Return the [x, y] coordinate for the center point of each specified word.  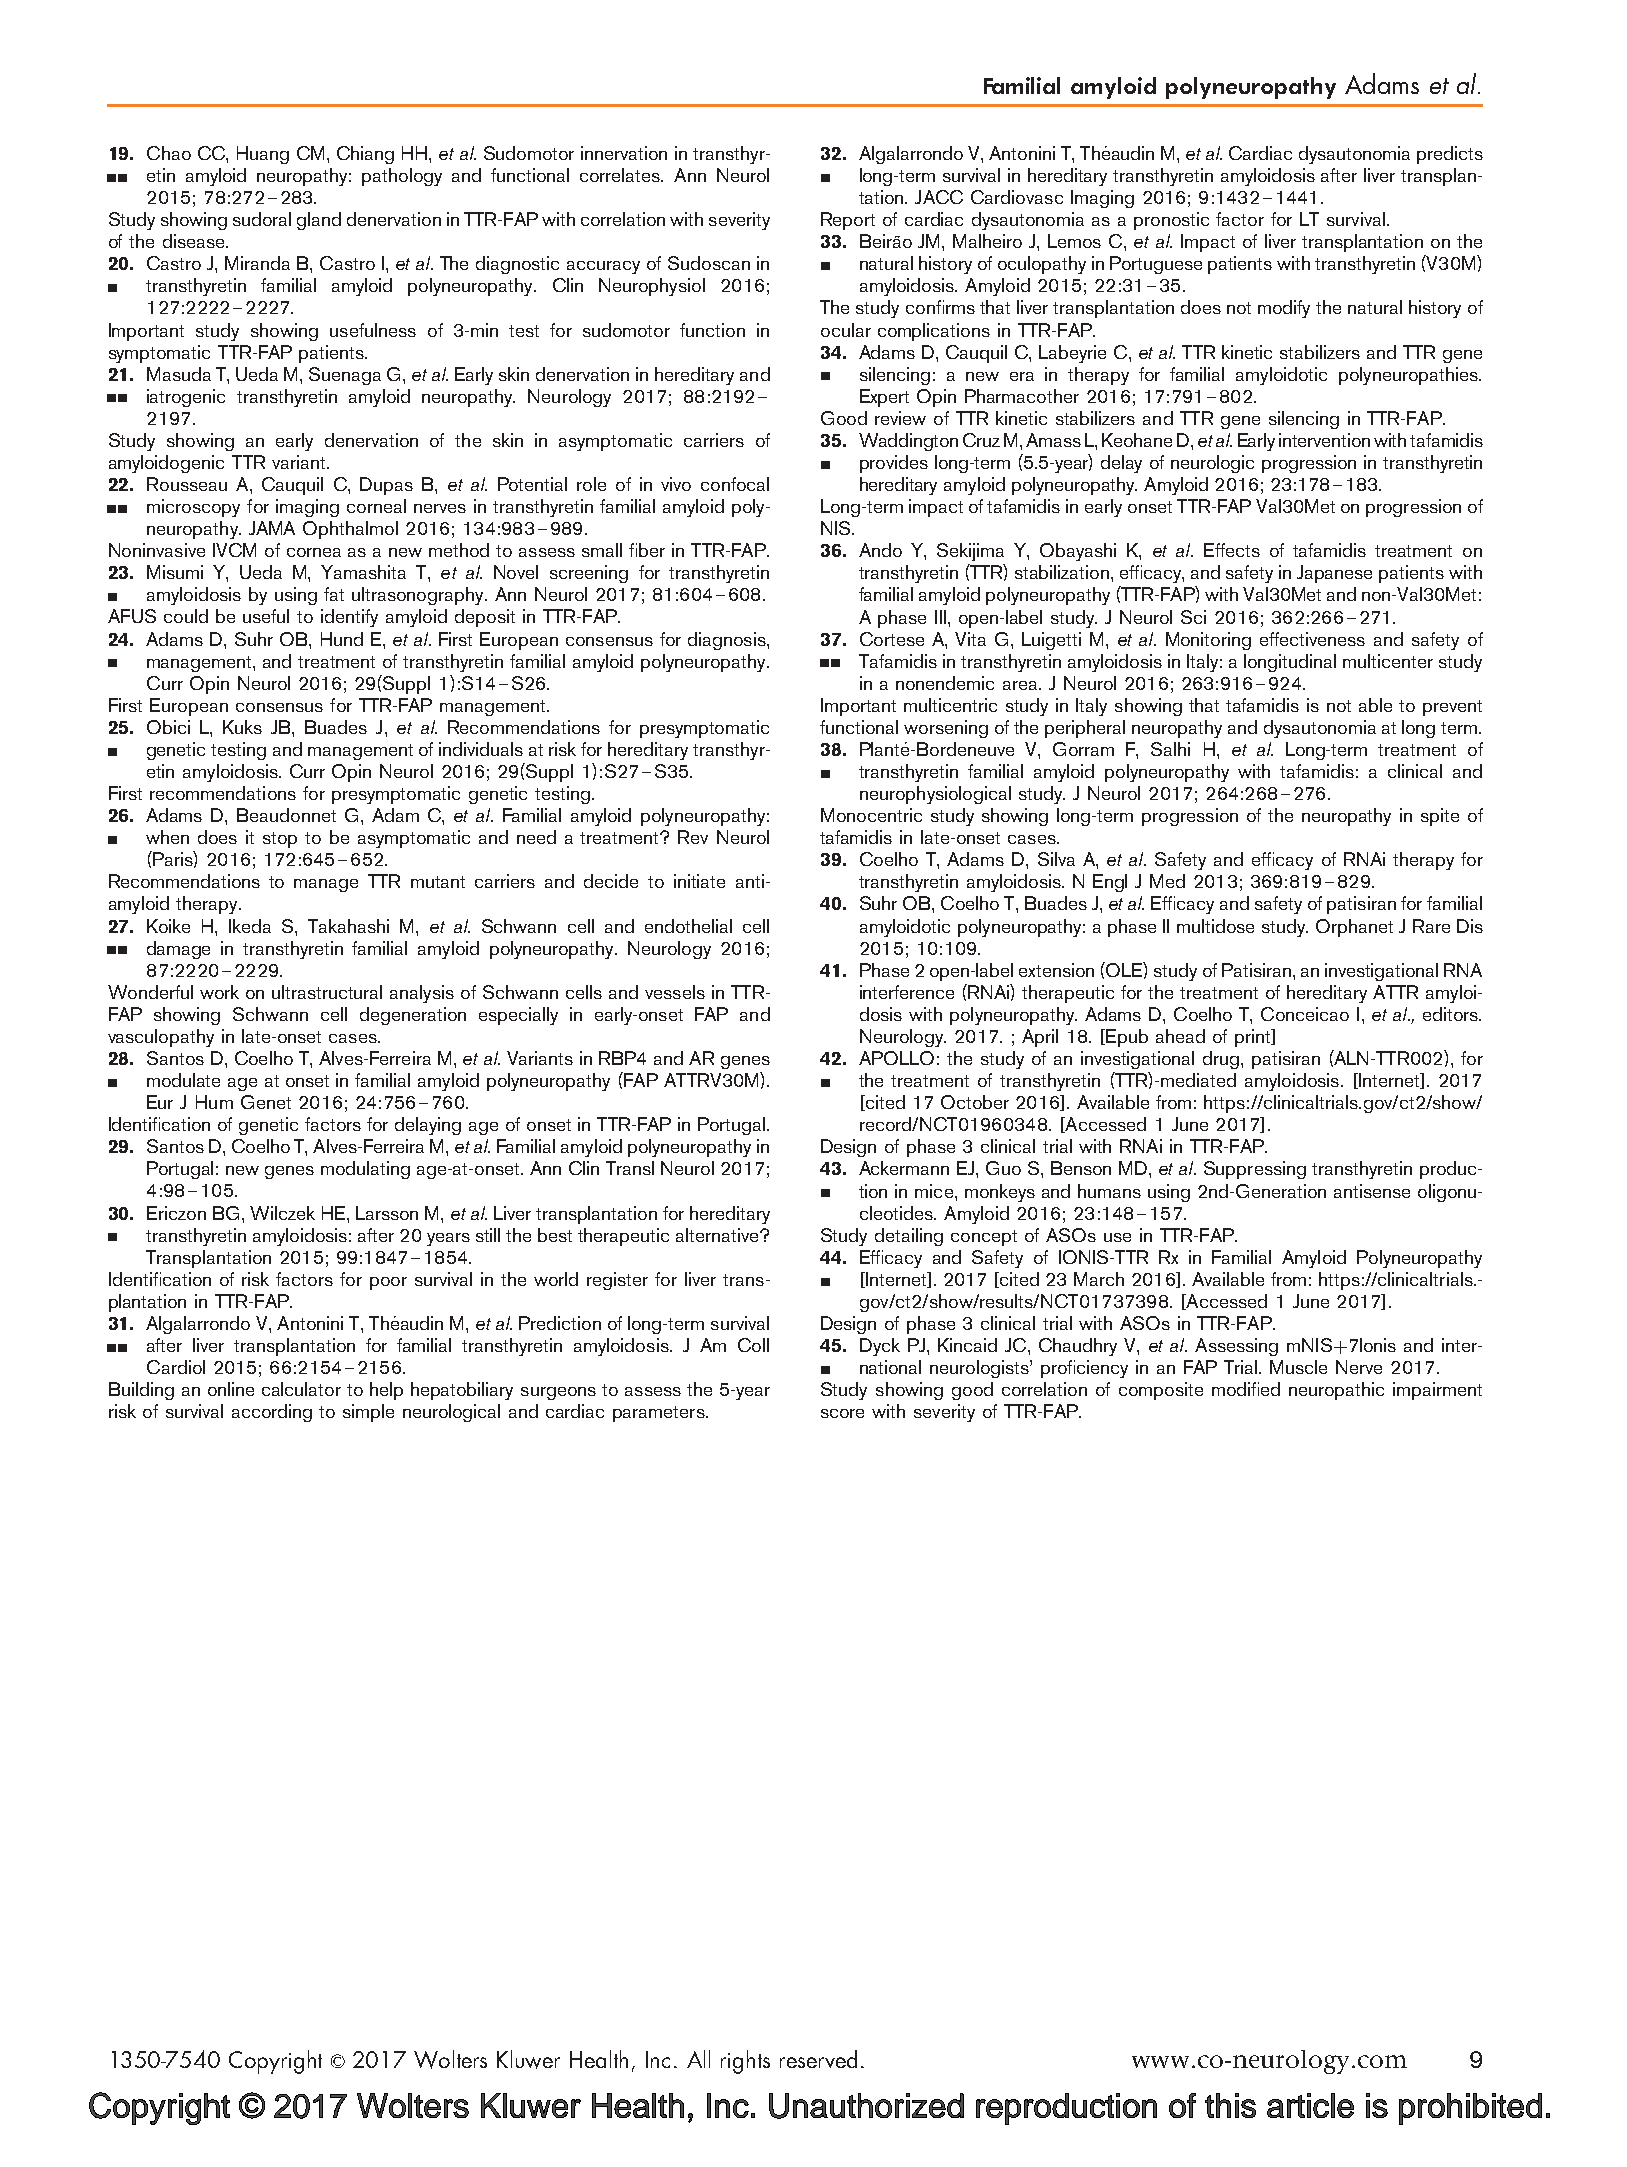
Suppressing [1255, 1170]
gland [319, 221]
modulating [365, 1170]
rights [745, 2062]
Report [848, 221]
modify [1284, 309]
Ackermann [904, 1168]
